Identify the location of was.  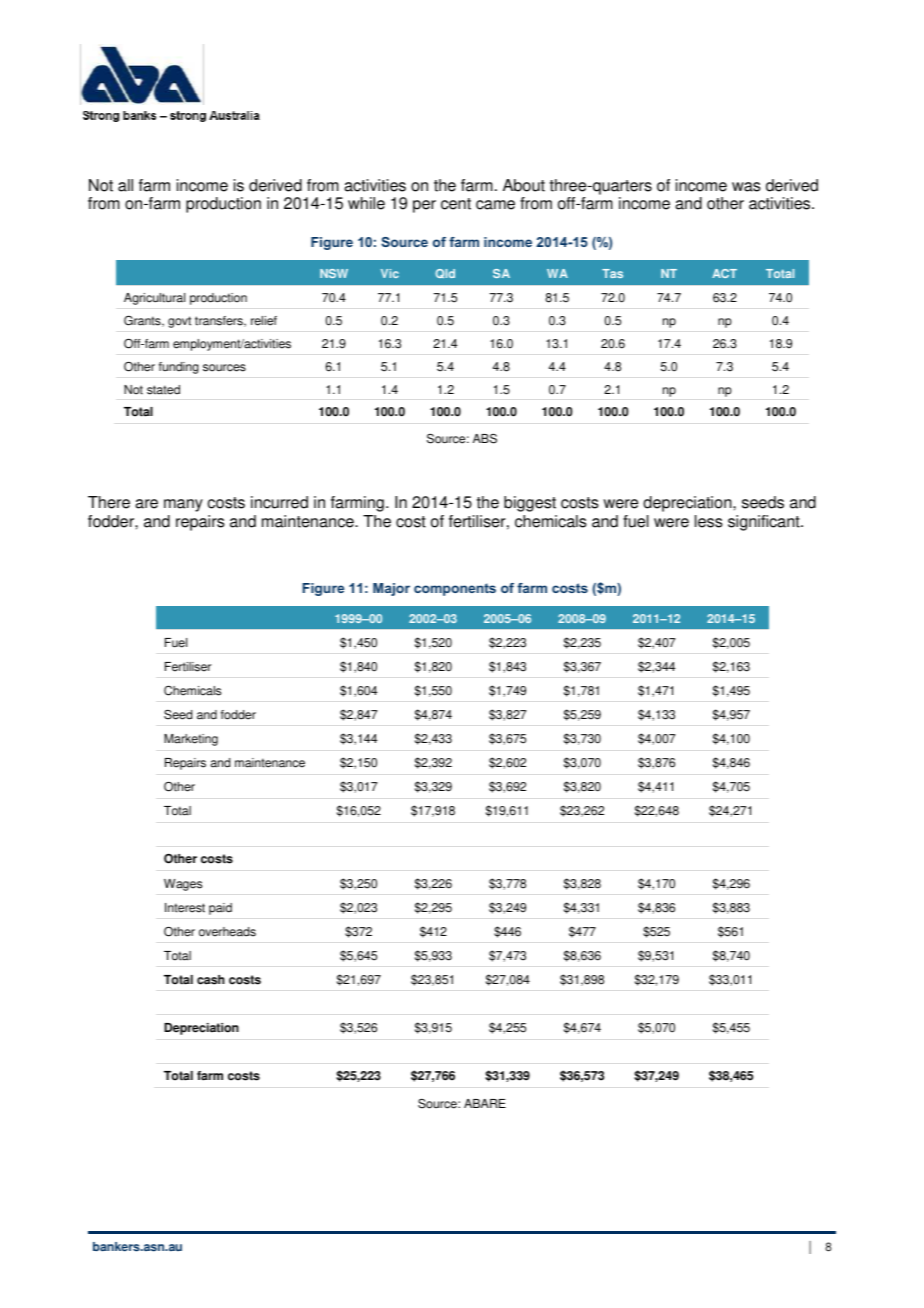
(746, 187).
